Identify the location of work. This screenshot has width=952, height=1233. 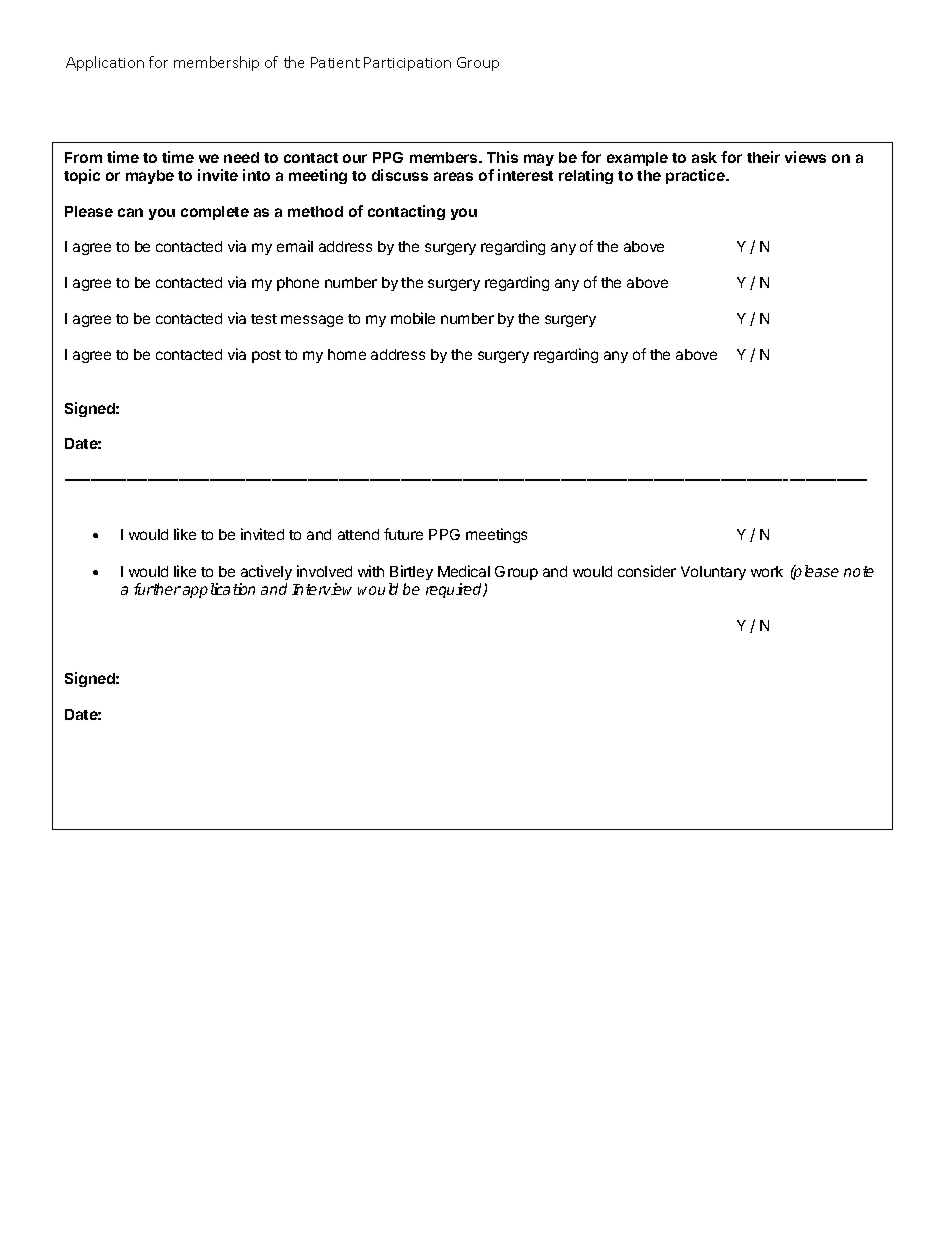
(767, 571).
